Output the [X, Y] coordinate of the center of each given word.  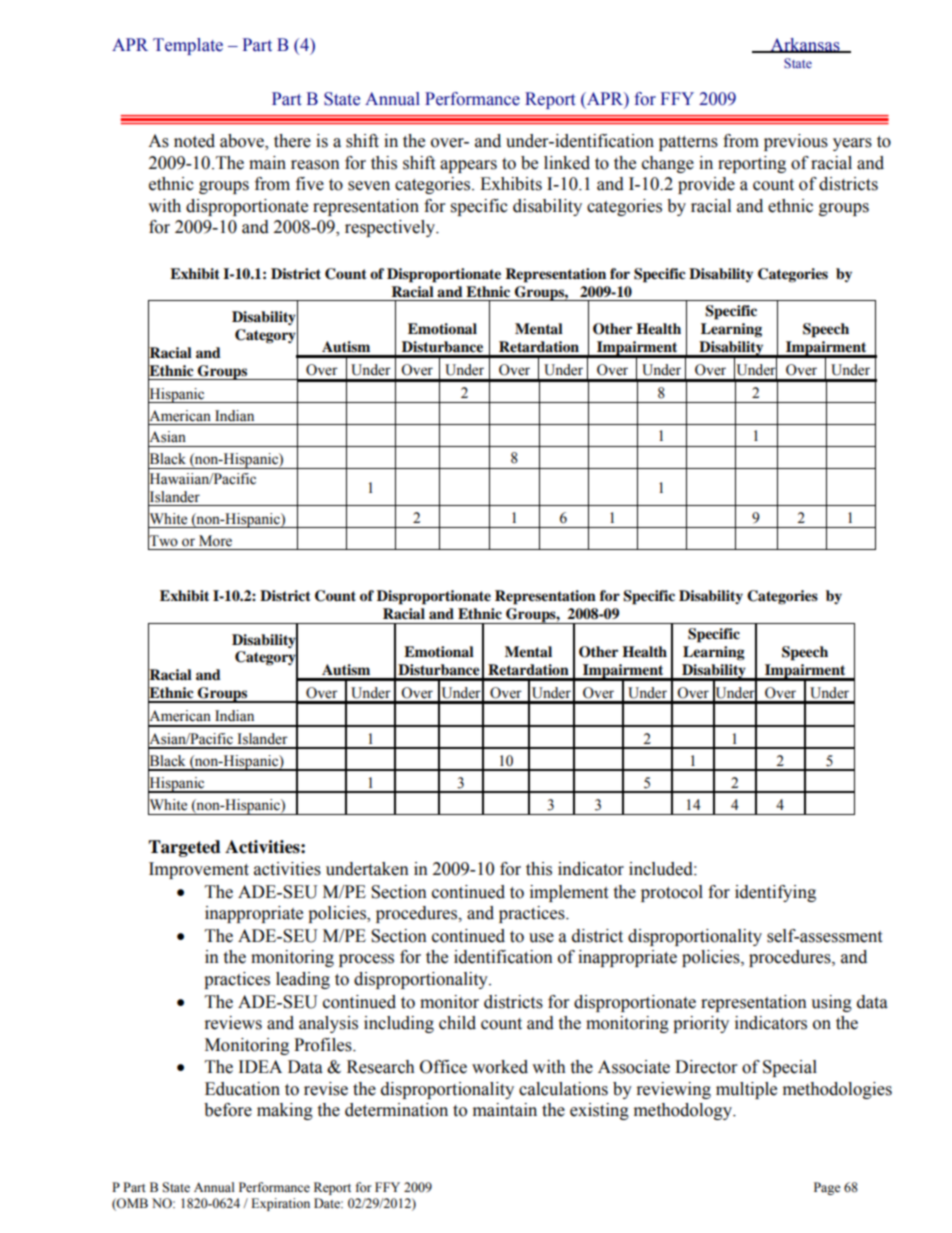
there [292, 141]
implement [569, 893]
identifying [775, 893]
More [215, 541]
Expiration [280, 1204]
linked [567, 163]
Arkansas [805, 45]
